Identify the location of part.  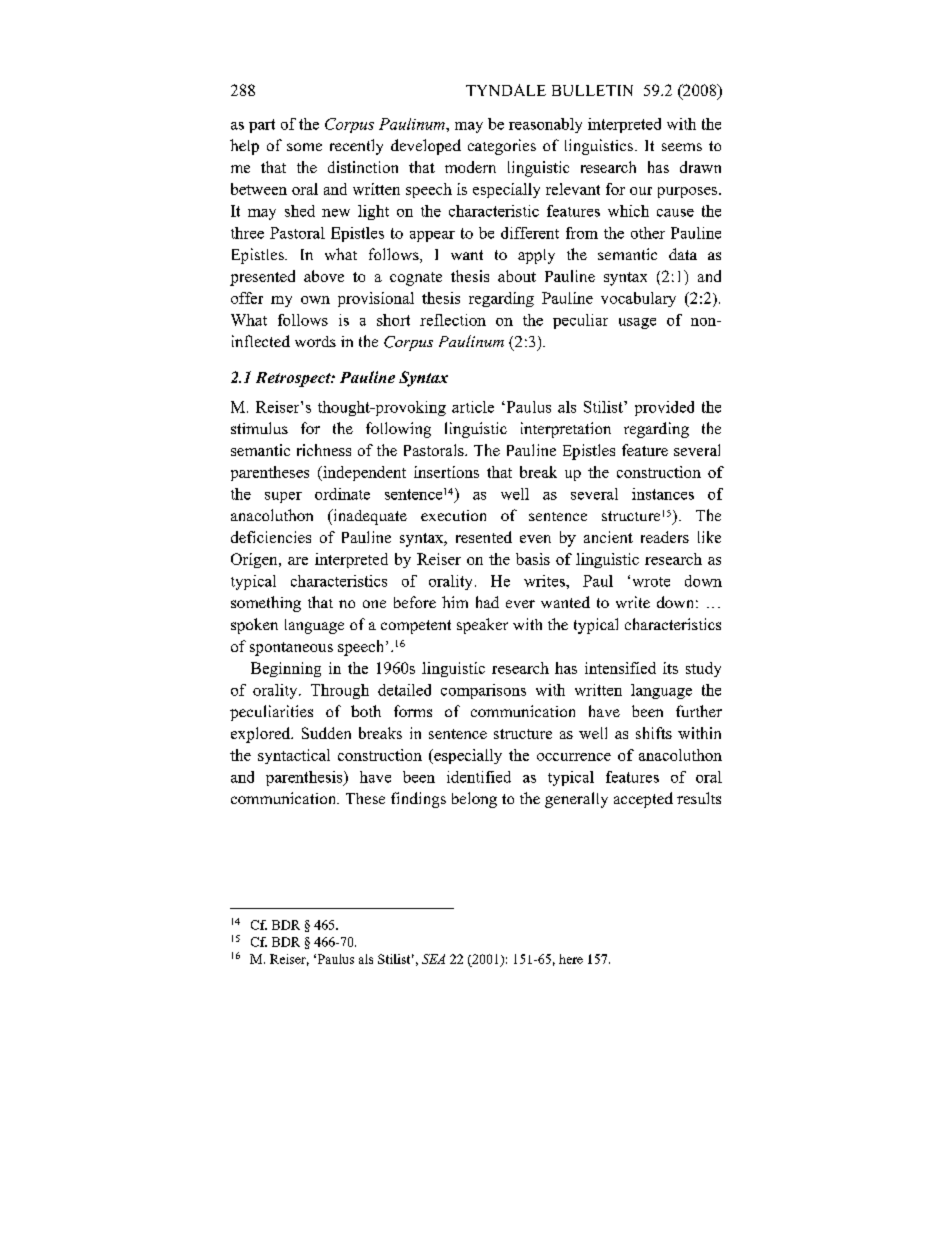
(262, 126).
